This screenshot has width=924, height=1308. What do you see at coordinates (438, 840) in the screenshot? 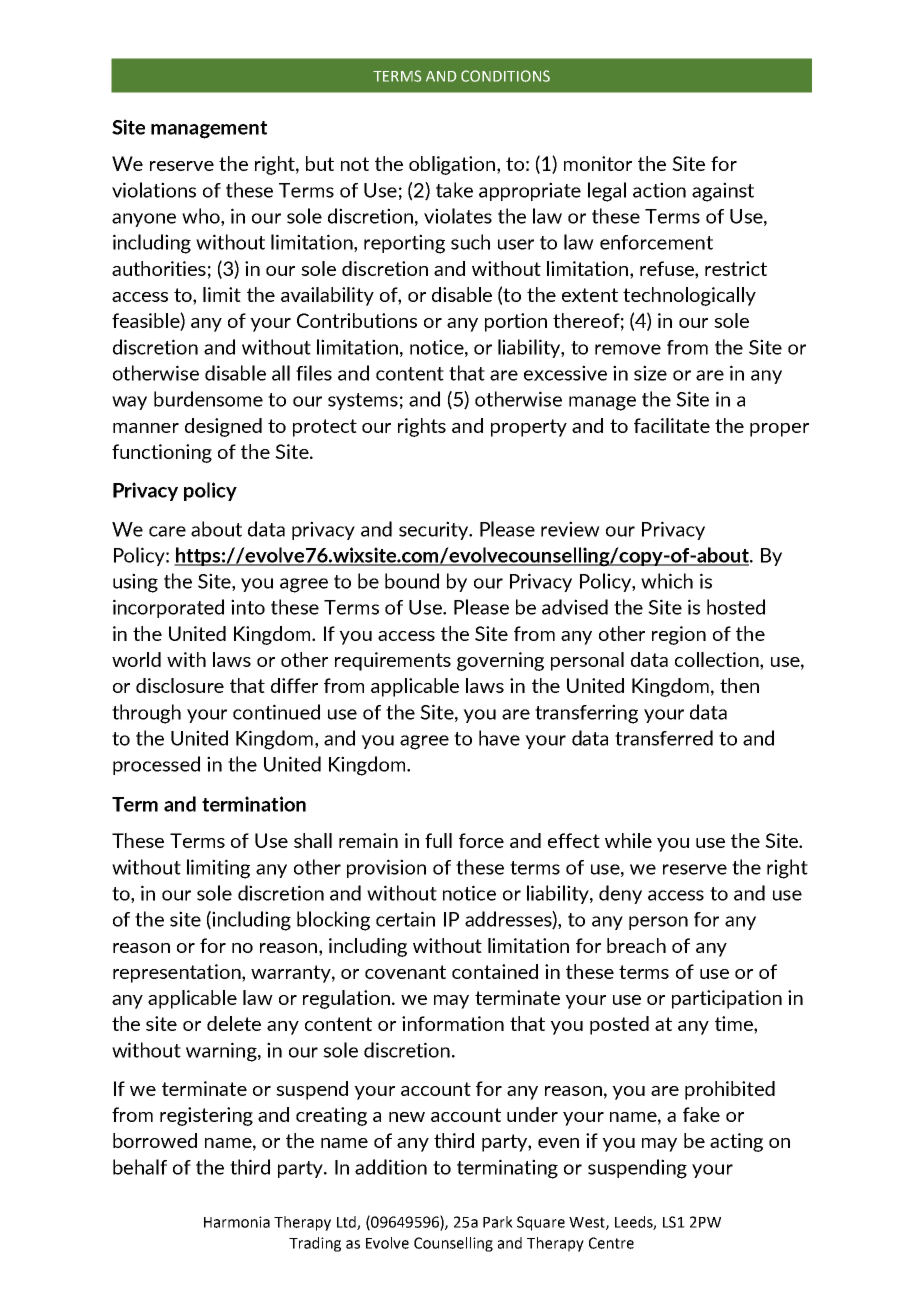
I see `full` at bounding box center [438, 840].
